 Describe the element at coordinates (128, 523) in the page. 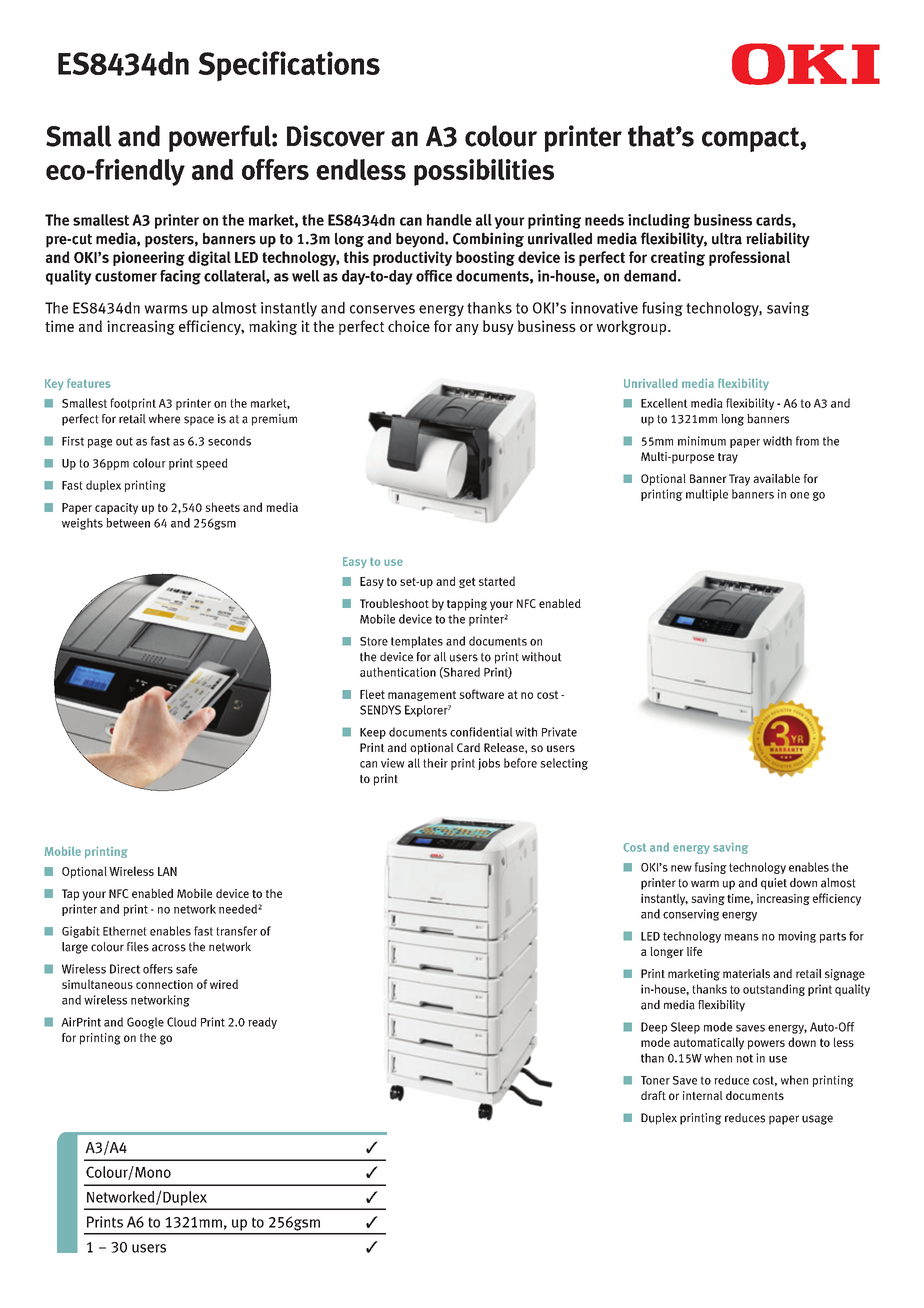

I see `between` at that location.
